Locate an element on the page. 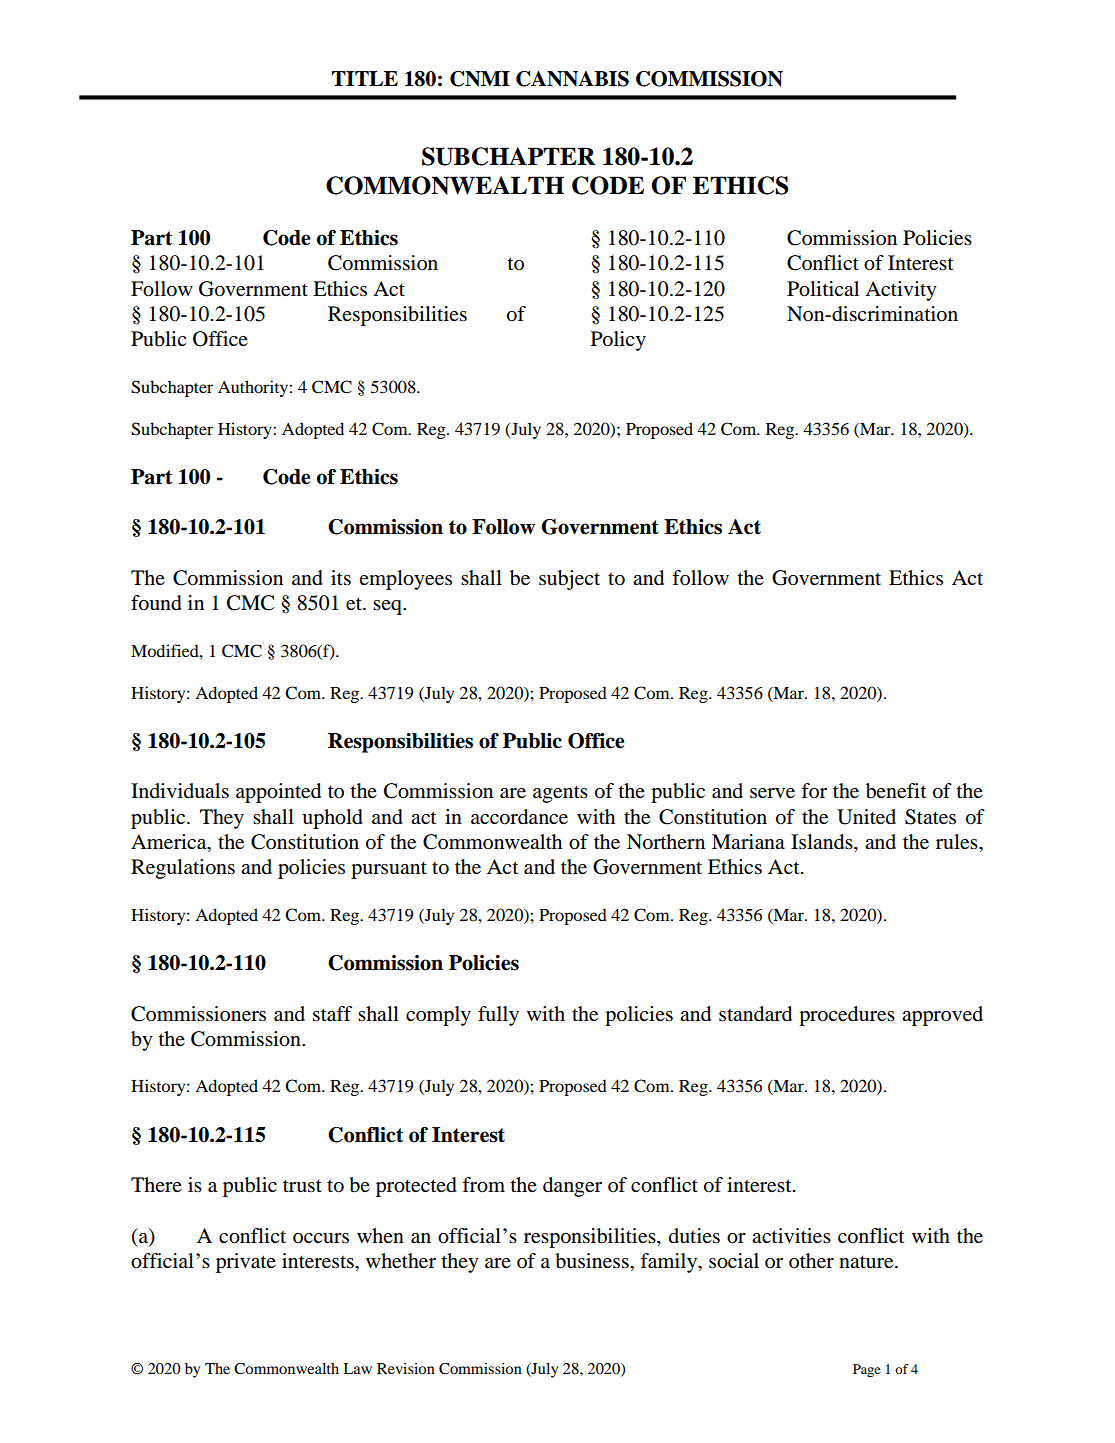 This image has height=1443, width=1115. its is located at coordinates (341, 578).
